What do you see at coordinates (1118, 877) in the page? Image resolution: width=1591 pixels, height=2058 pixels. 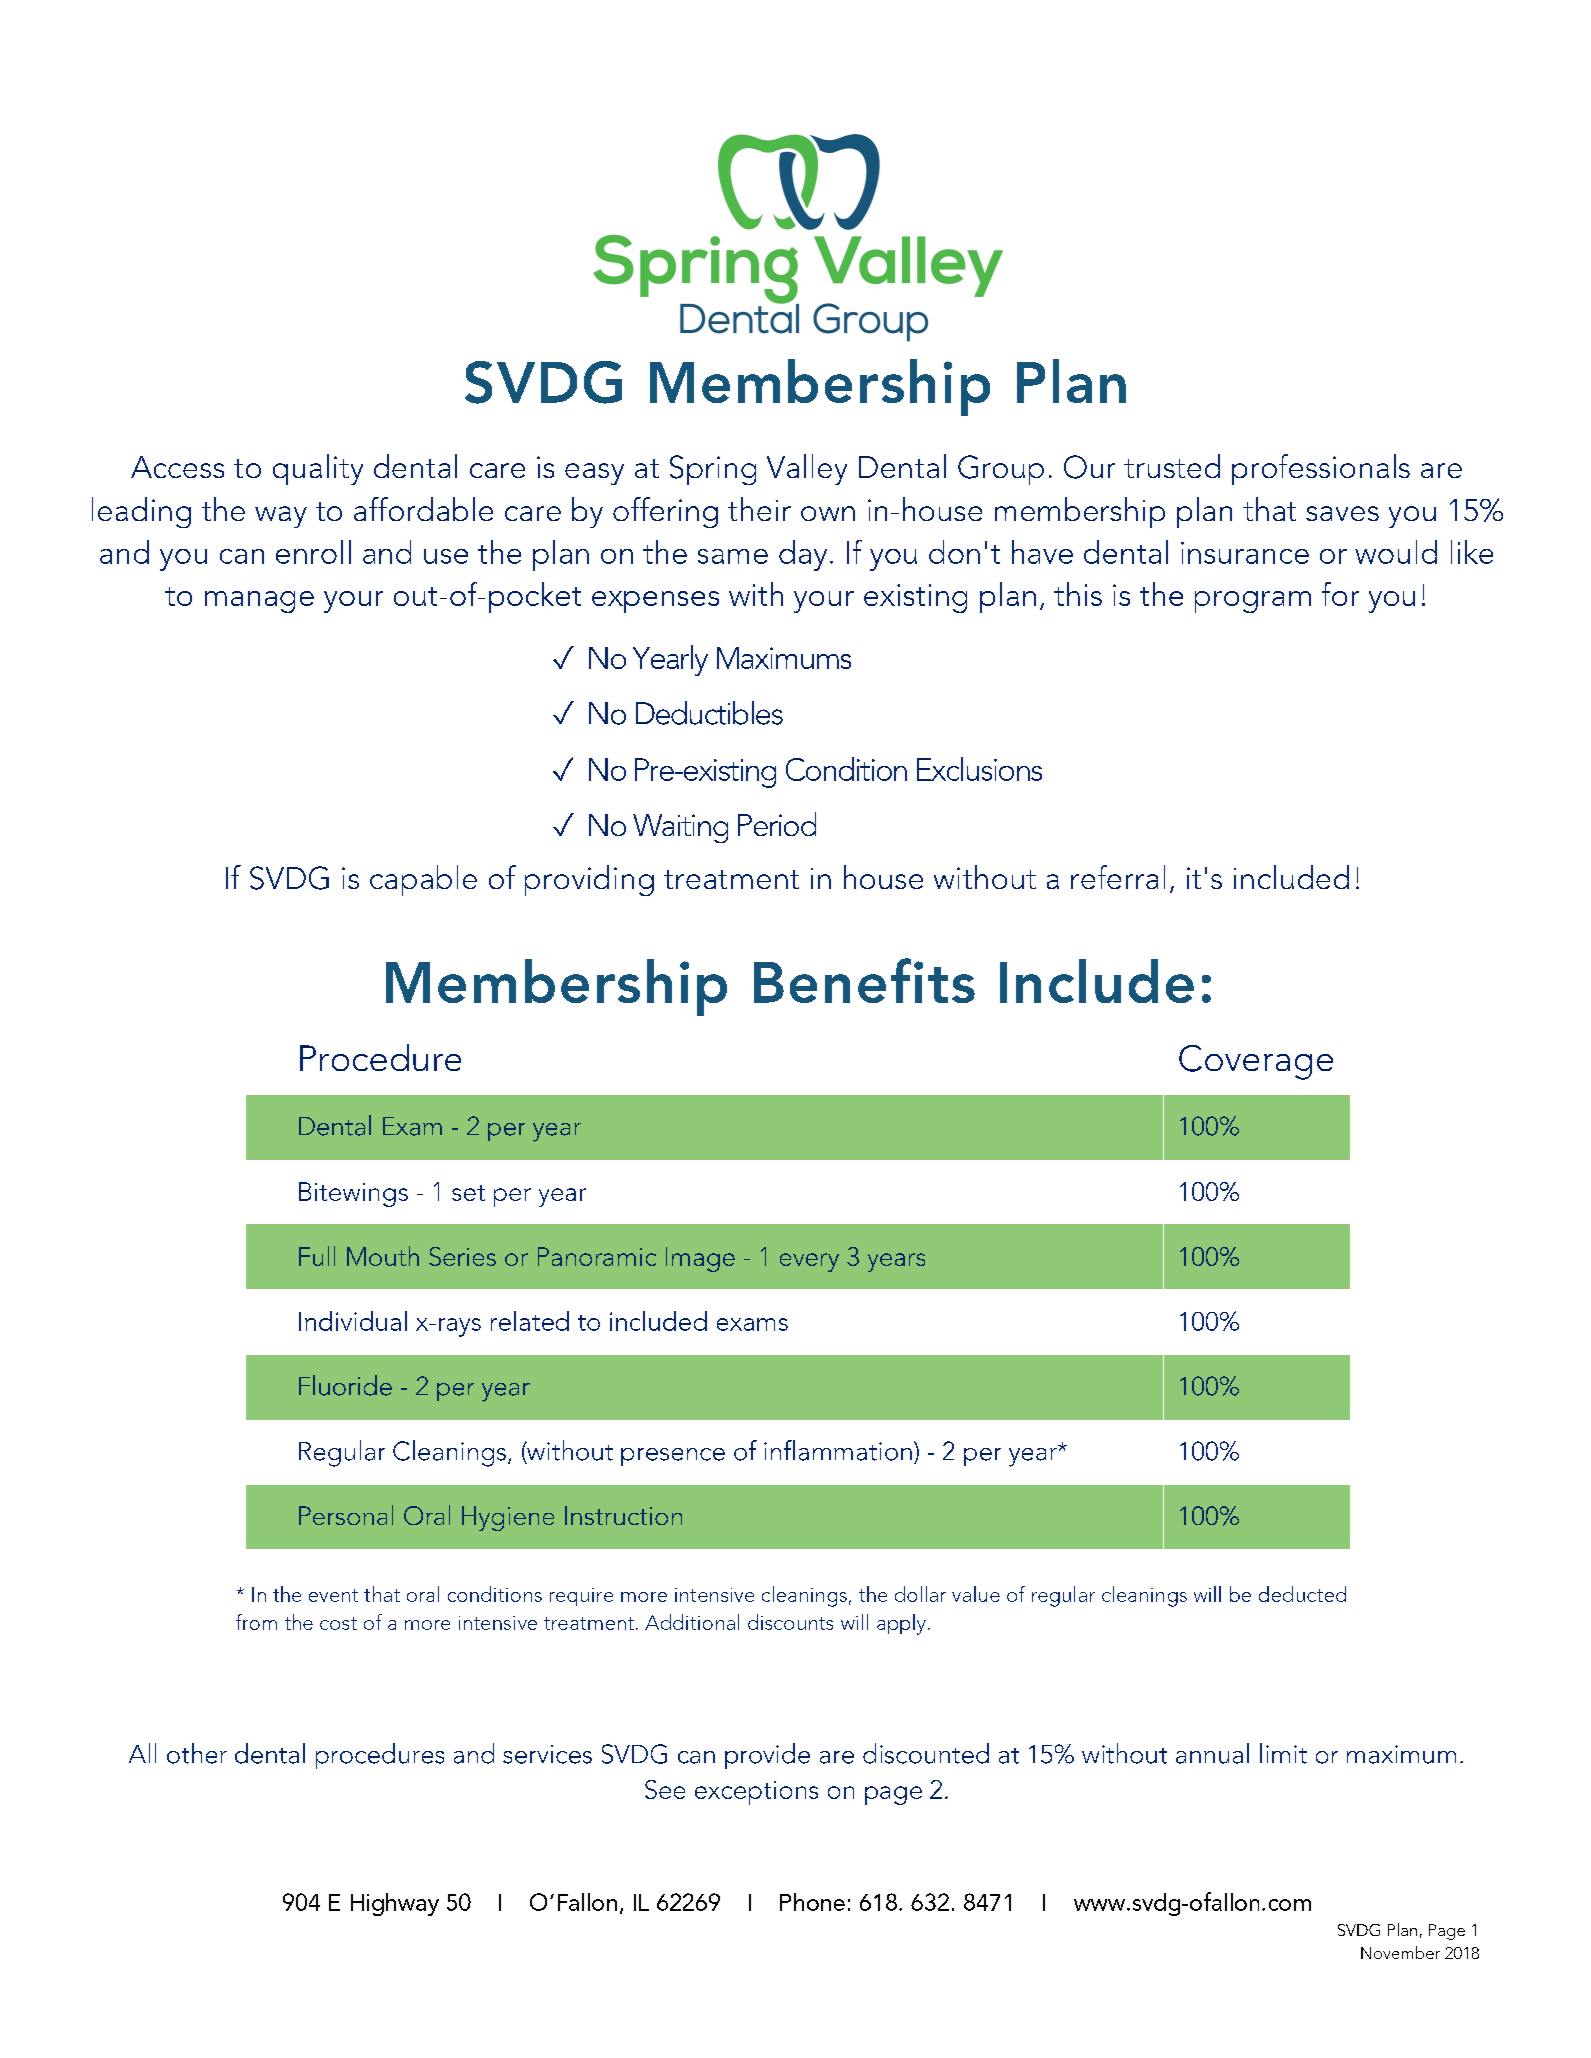 I see `referral` at bounding box center [1118, 877].
